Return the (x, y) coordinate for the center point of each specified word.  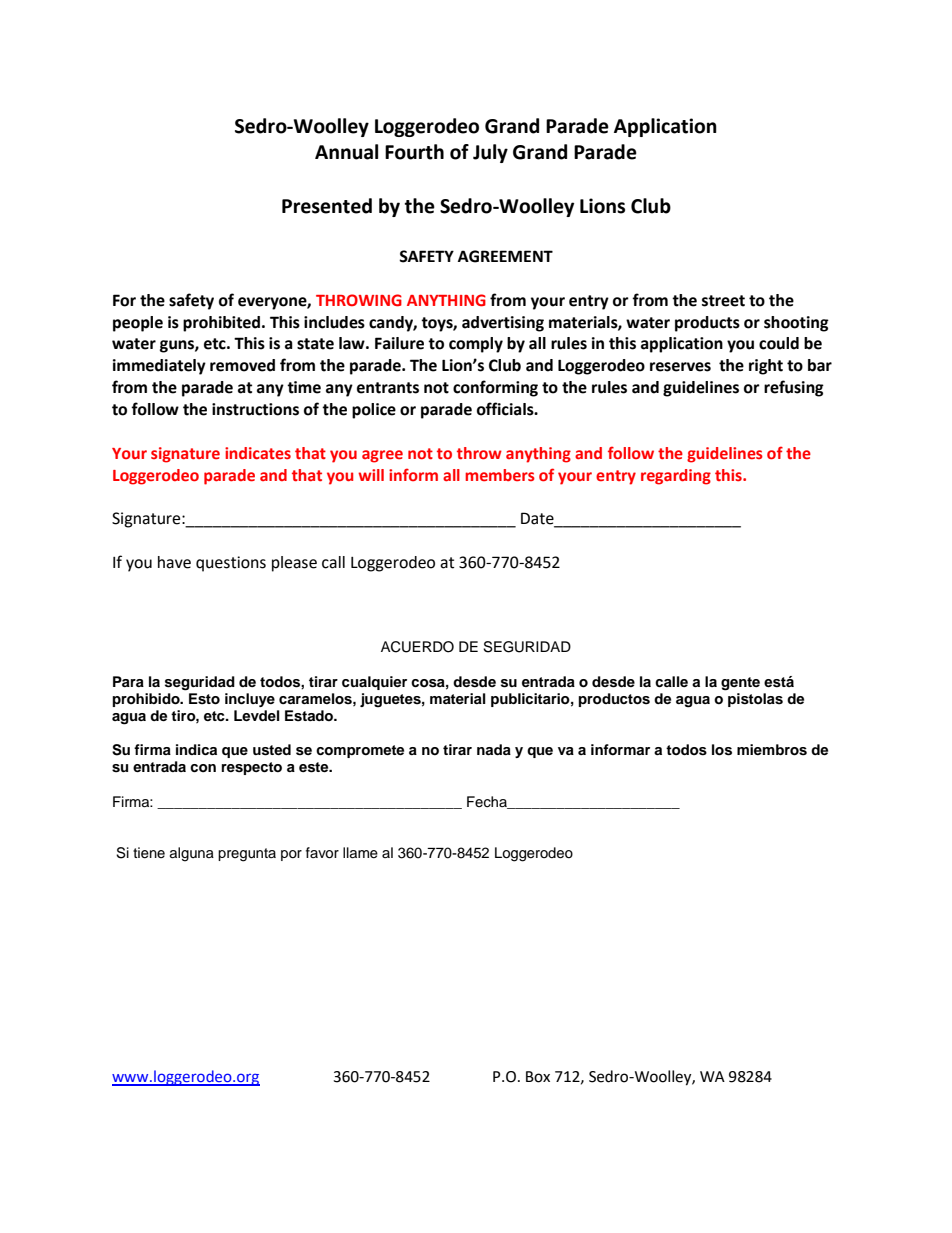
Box (538, 1077)
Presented (327, 206)
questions (231, 564)
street (723, 301)
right (766, 367)
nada (494, 749)
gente (740, 684)
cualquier (374, 683)
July (490, 153)
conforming (495, 388)
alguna (192, 854)
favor (322, 853)
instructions (255, 409)
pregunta (247, 855)
